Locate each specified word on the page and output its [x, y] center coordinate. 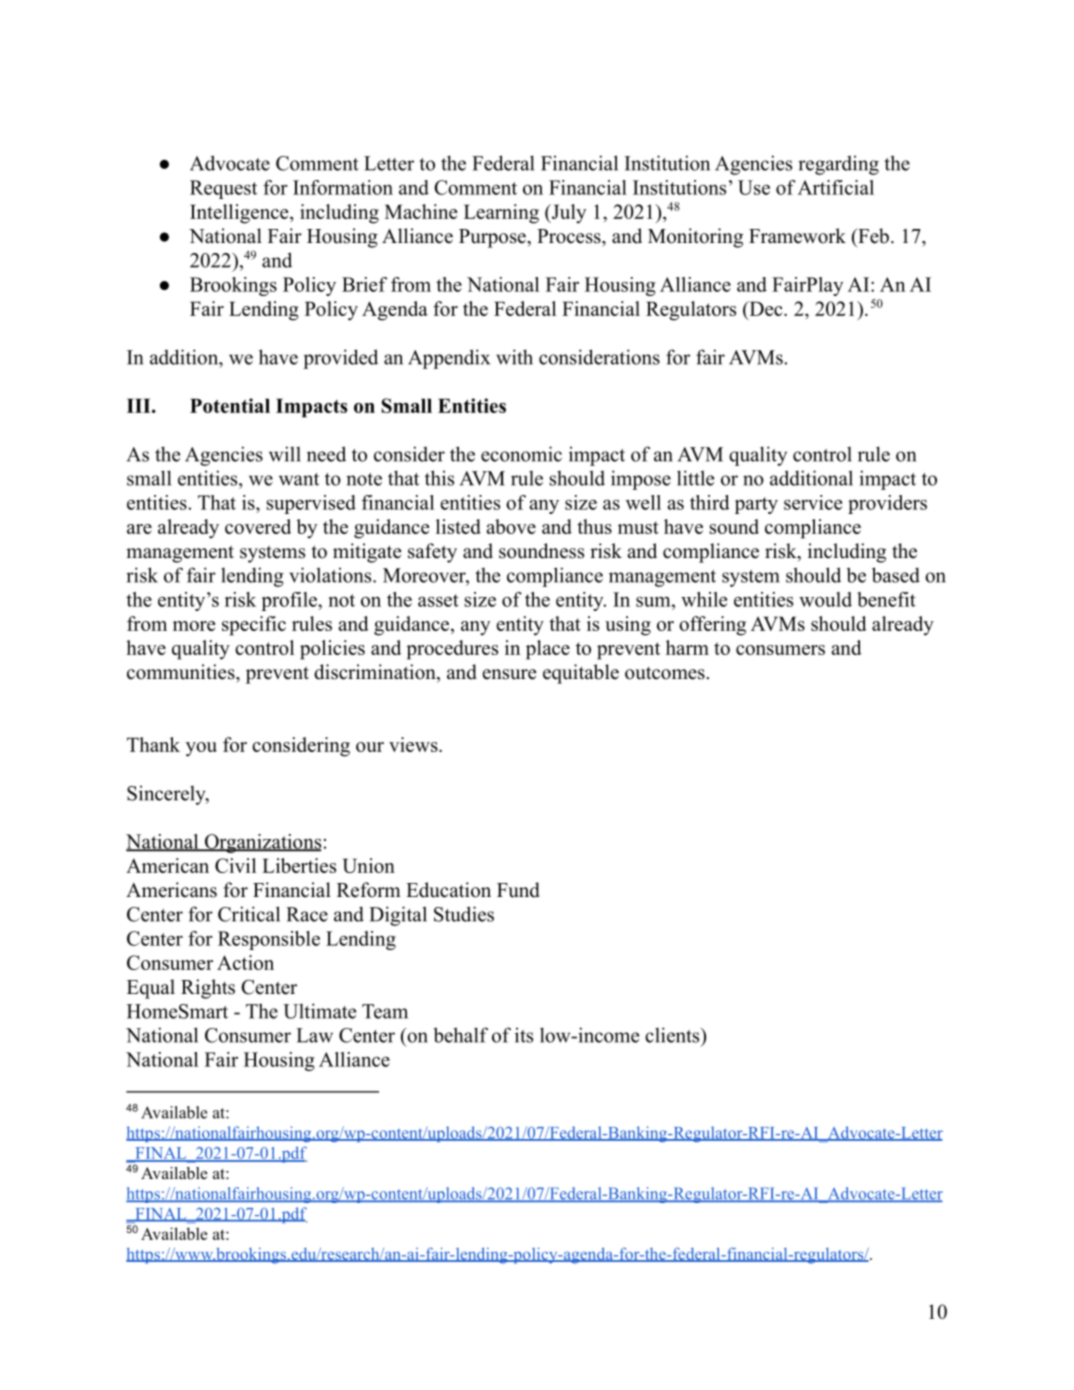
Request [223, 189]
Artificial [836, 187]
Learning [501, 214]
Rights [208, 989]
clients [672, 1035]
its [524, 1035]
